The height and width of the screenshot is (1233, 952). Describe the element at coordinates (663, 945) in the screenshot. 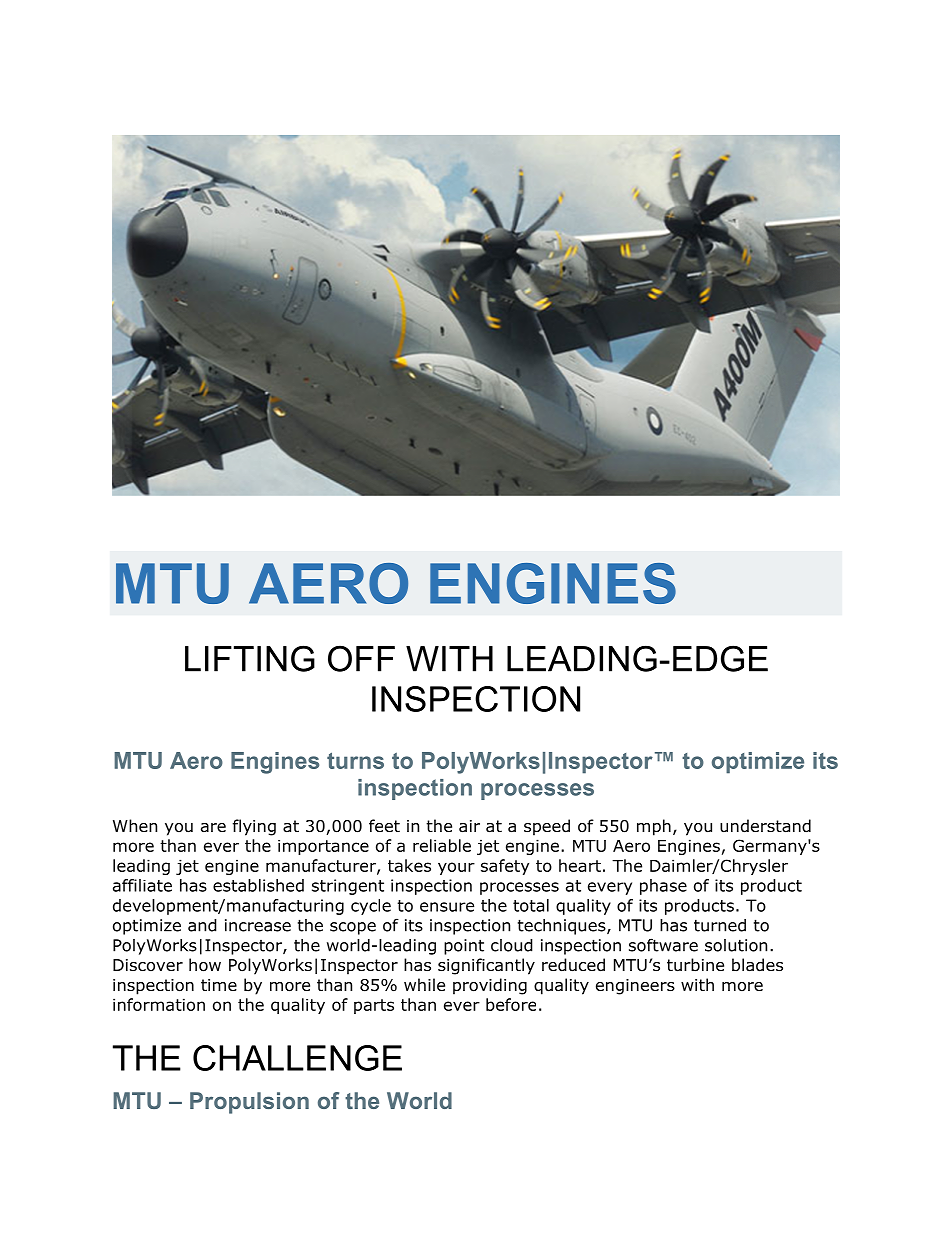

I see `software` at that location.
